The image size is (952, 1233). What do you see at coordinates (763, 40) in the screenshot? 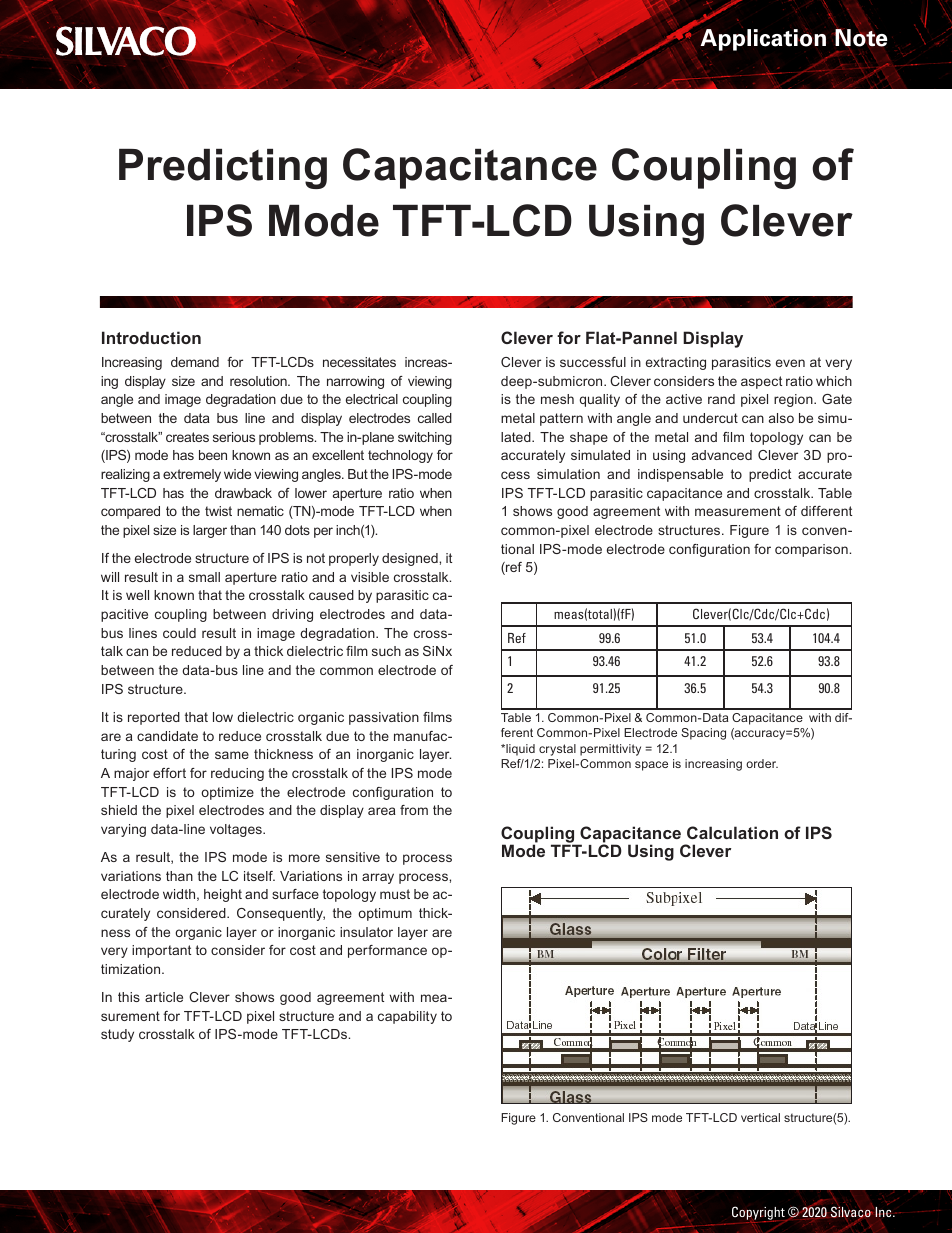
I see `Application` at bounding box center [763, 40].
